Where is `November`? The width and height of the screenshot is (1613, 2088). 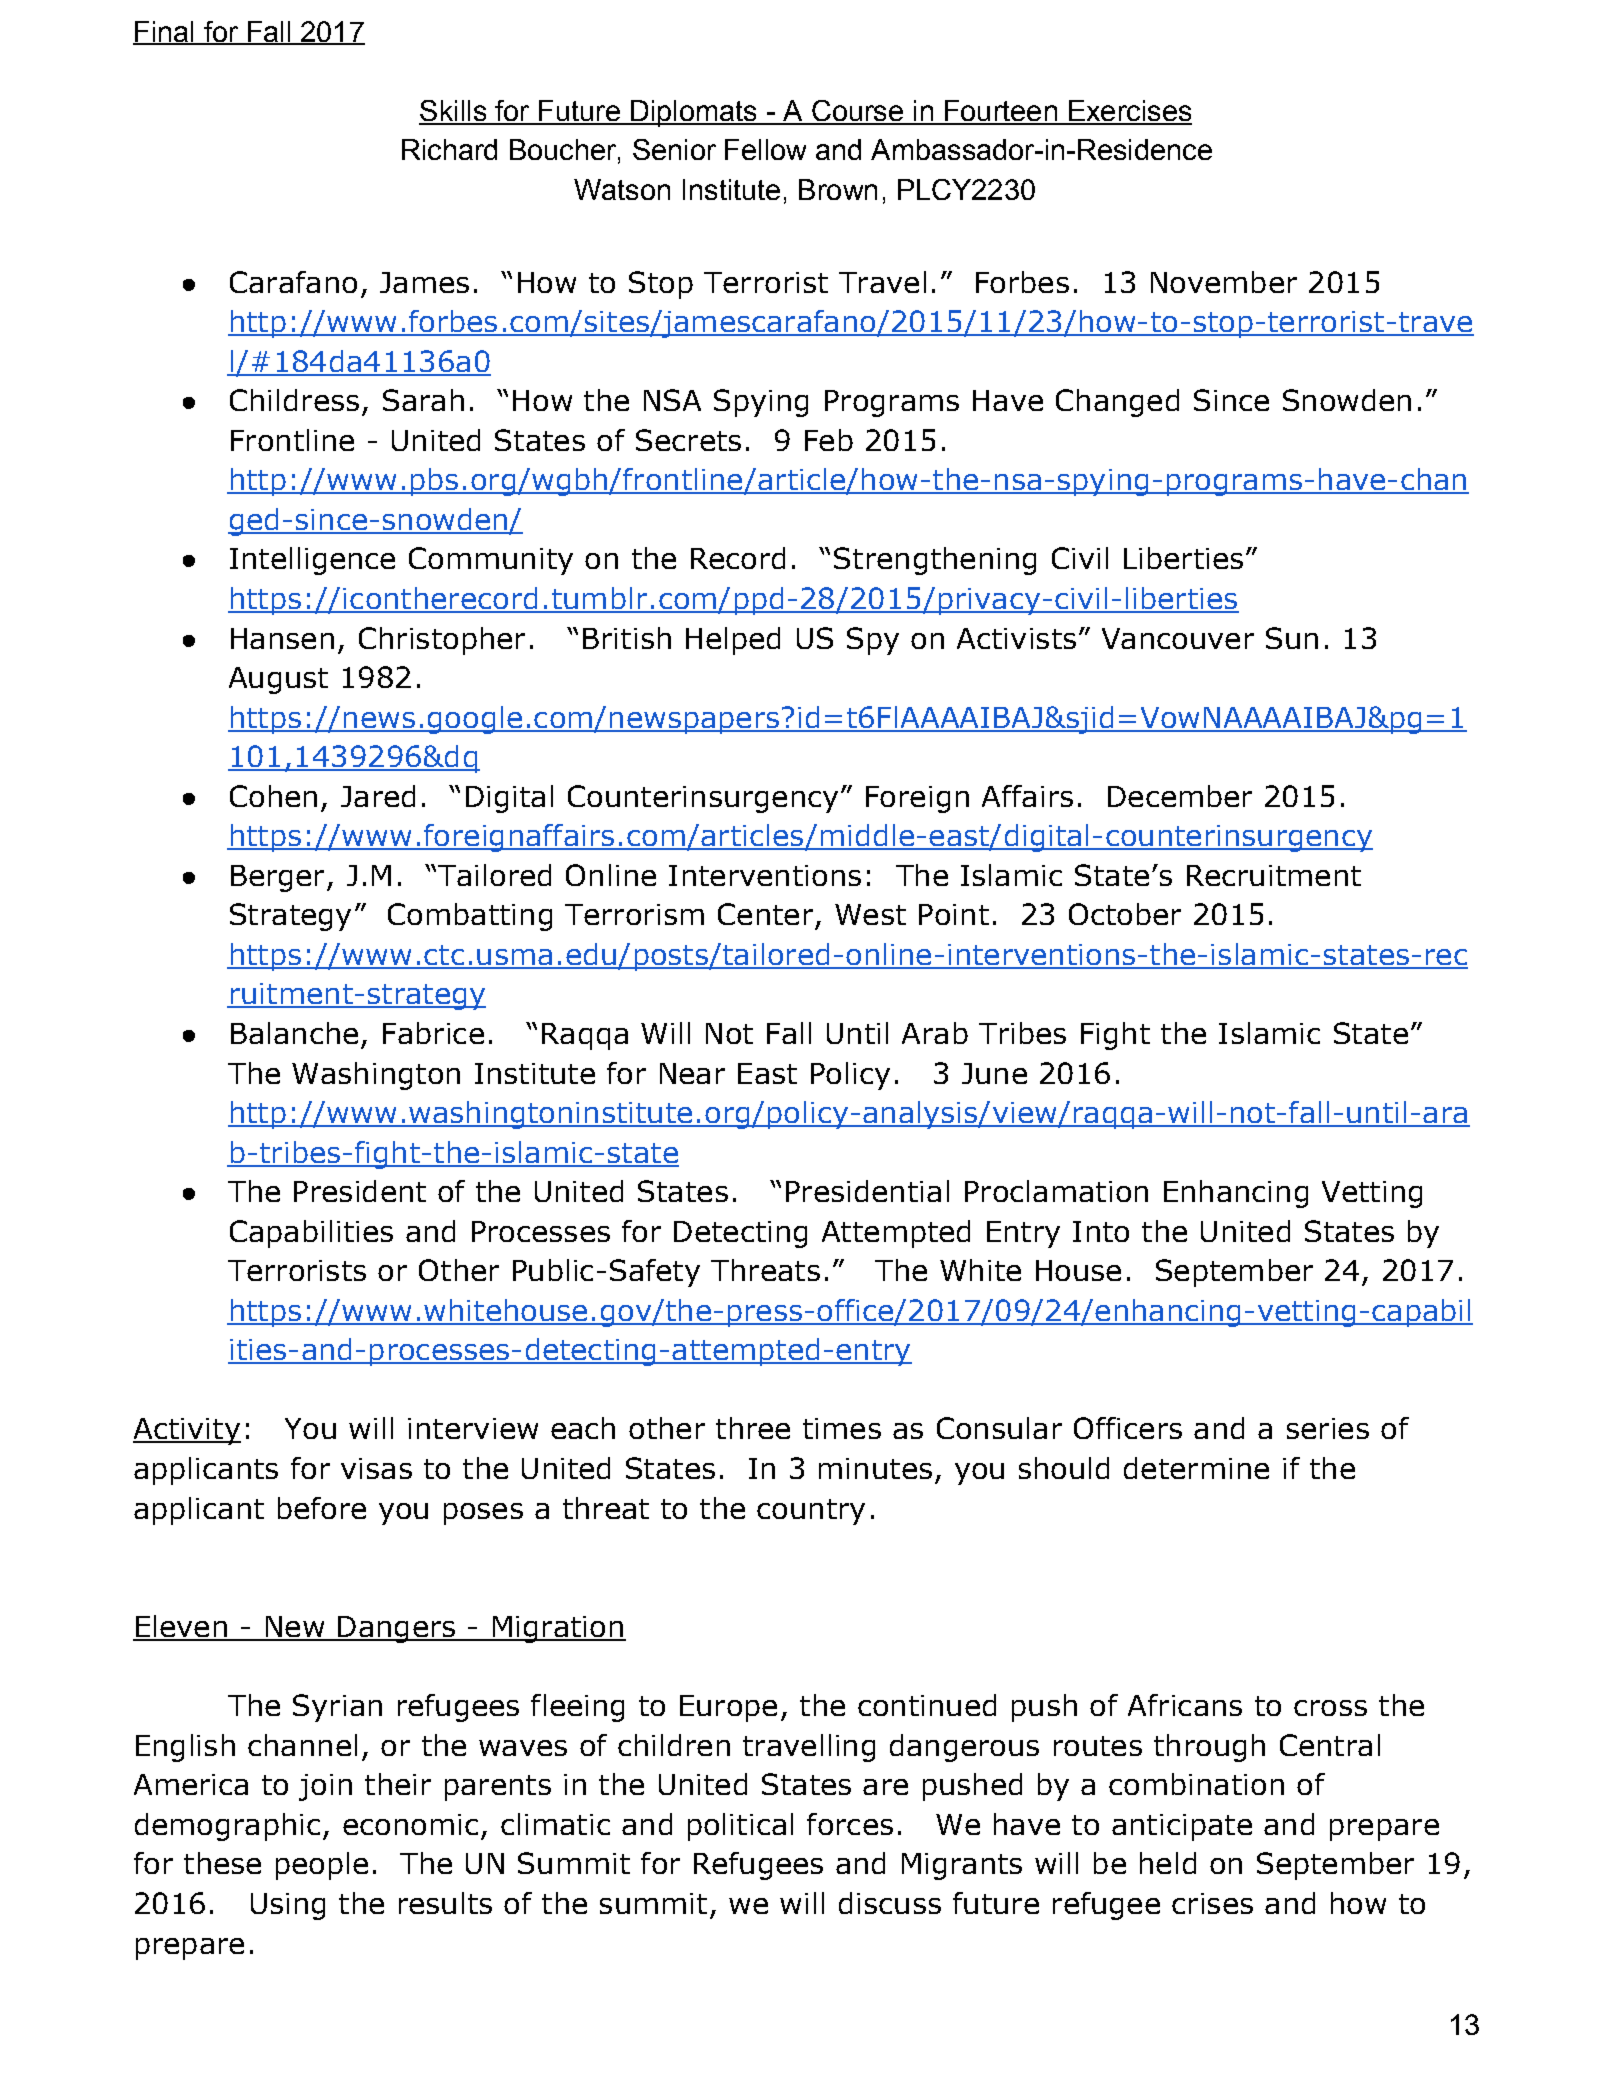
November is located at coordinates (1224, 282).
